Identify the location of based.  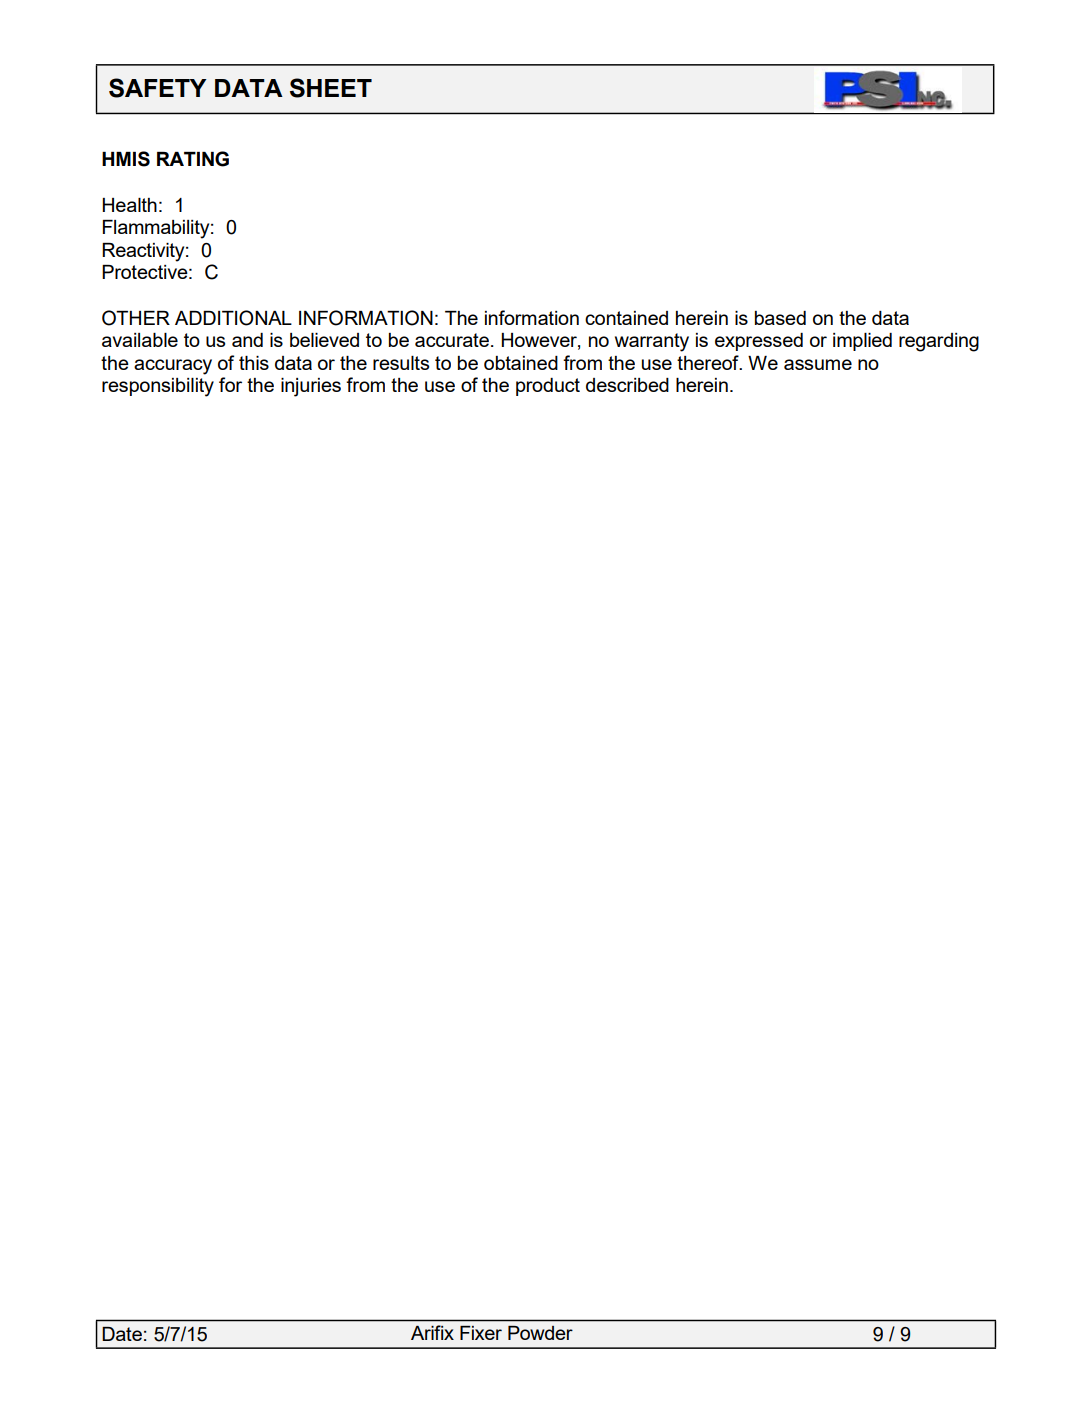
(780, 318).
